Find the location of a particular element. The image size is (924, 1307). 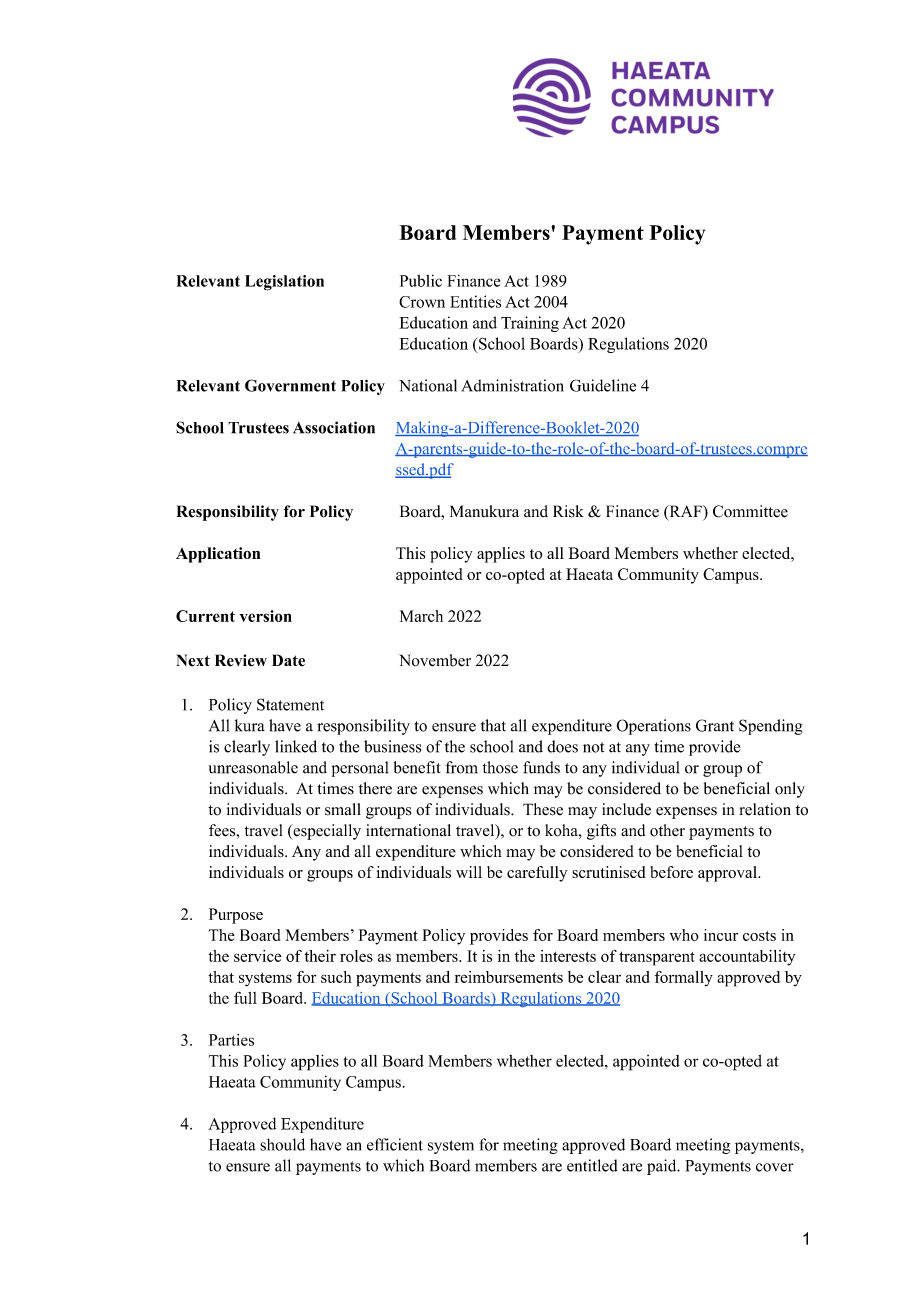

efficient is located at coordinates (395, 1144).
